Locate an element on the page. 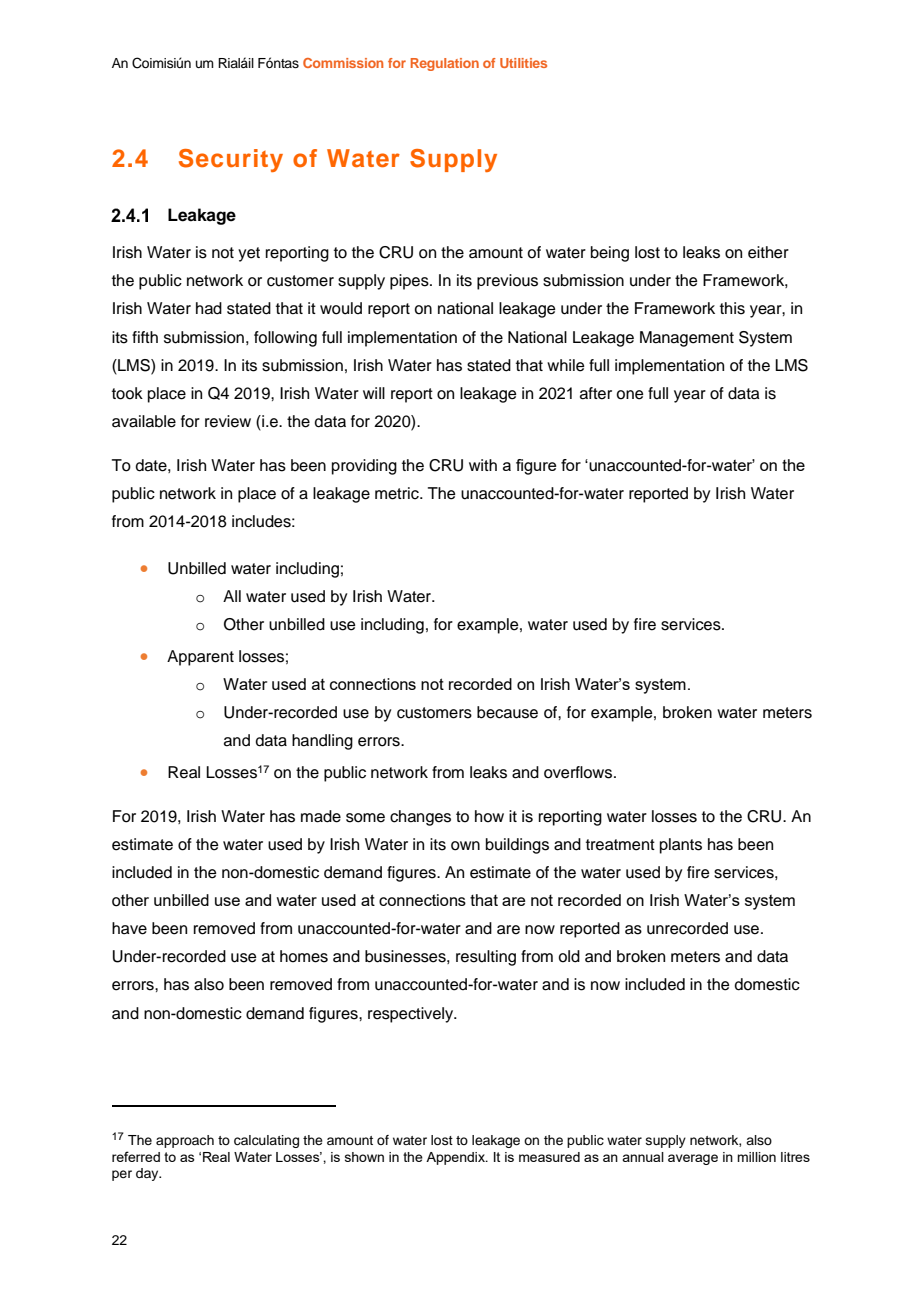 This image has width=924, height=1308. Regulation is located at coordinates (445, 64).
